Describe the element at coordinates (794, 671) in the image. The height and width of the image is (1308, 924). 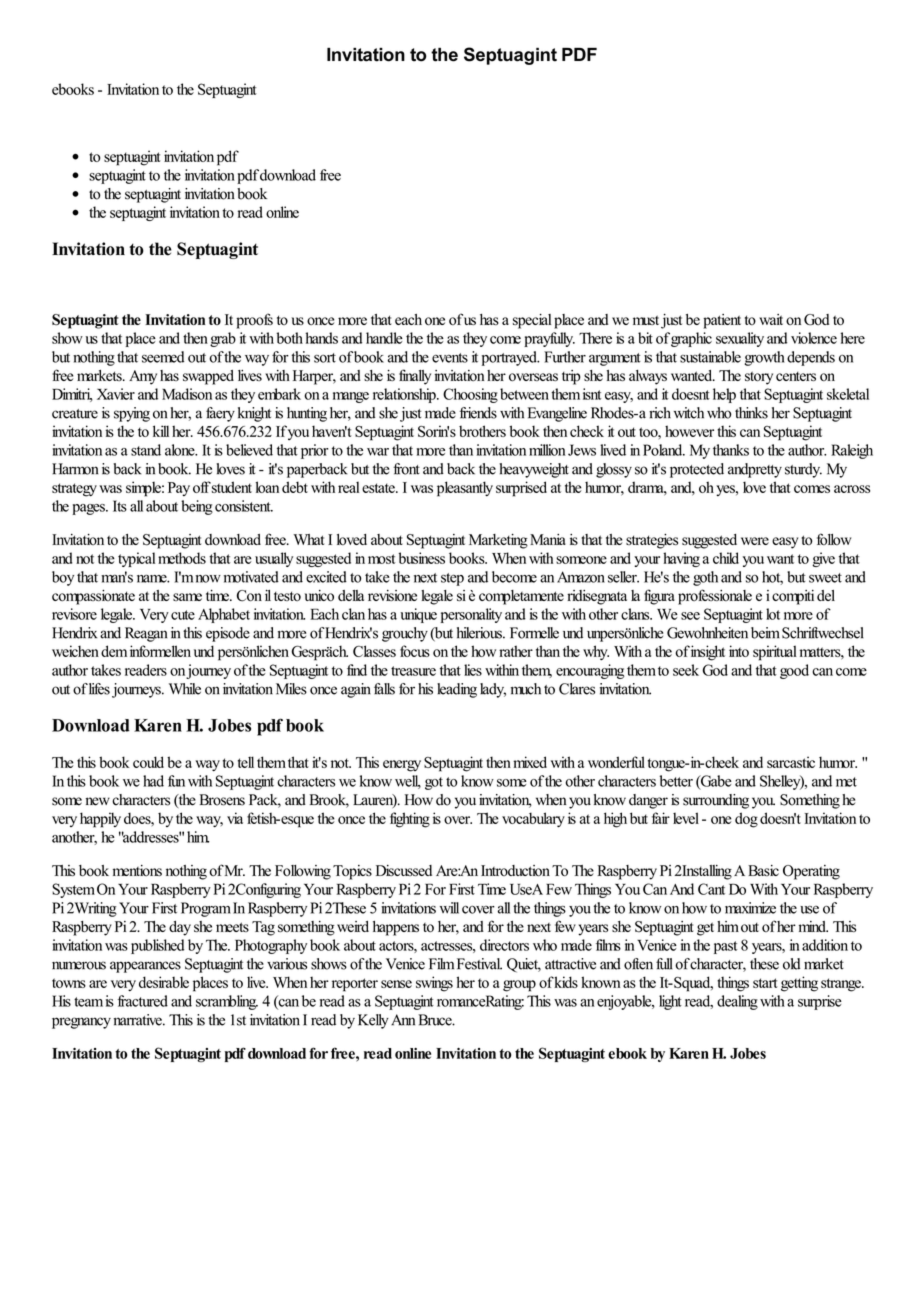
I see `good` at that location.
